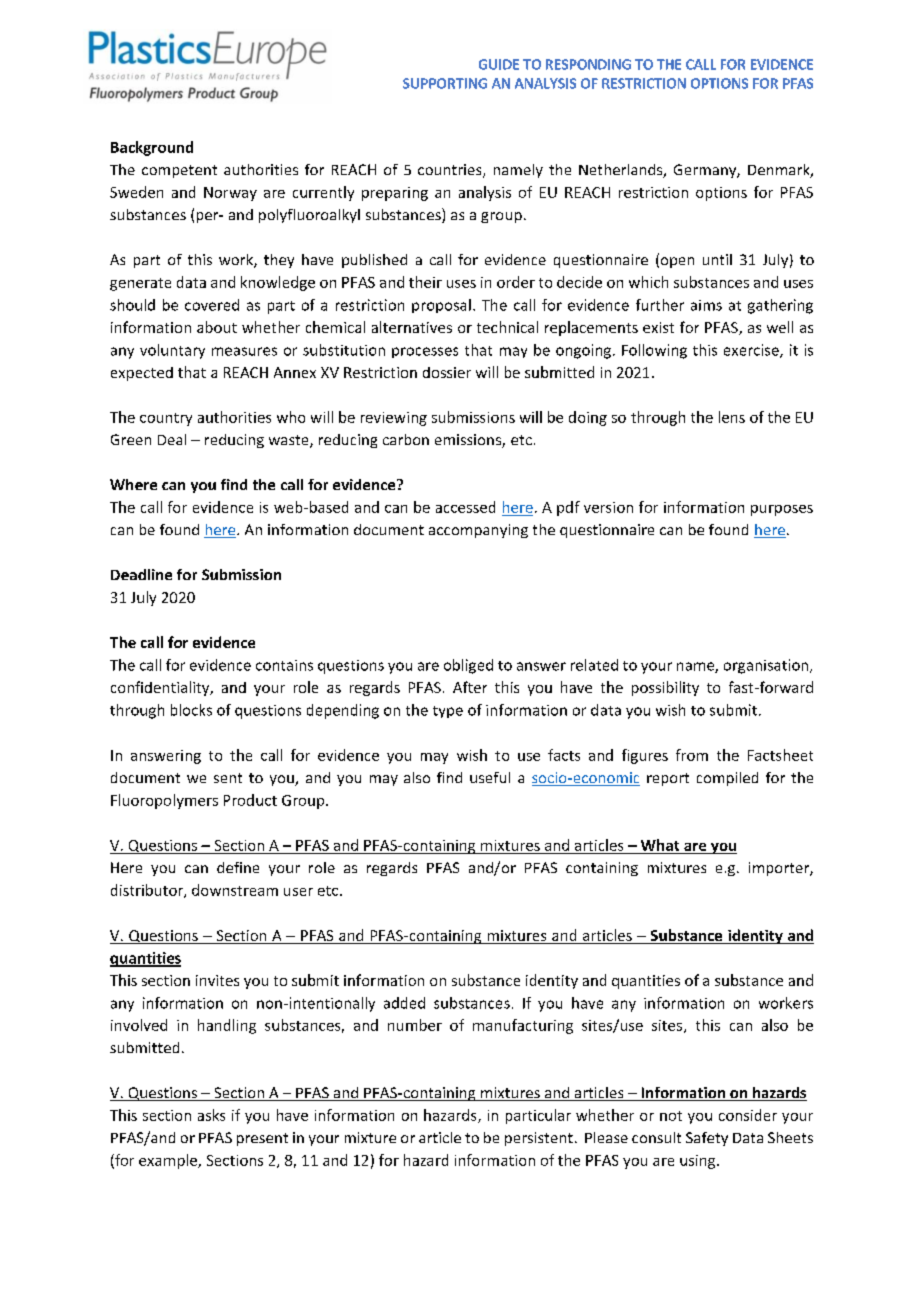 This image has height=1308, width=924. I want to click on asks, so click(211, 1115).
